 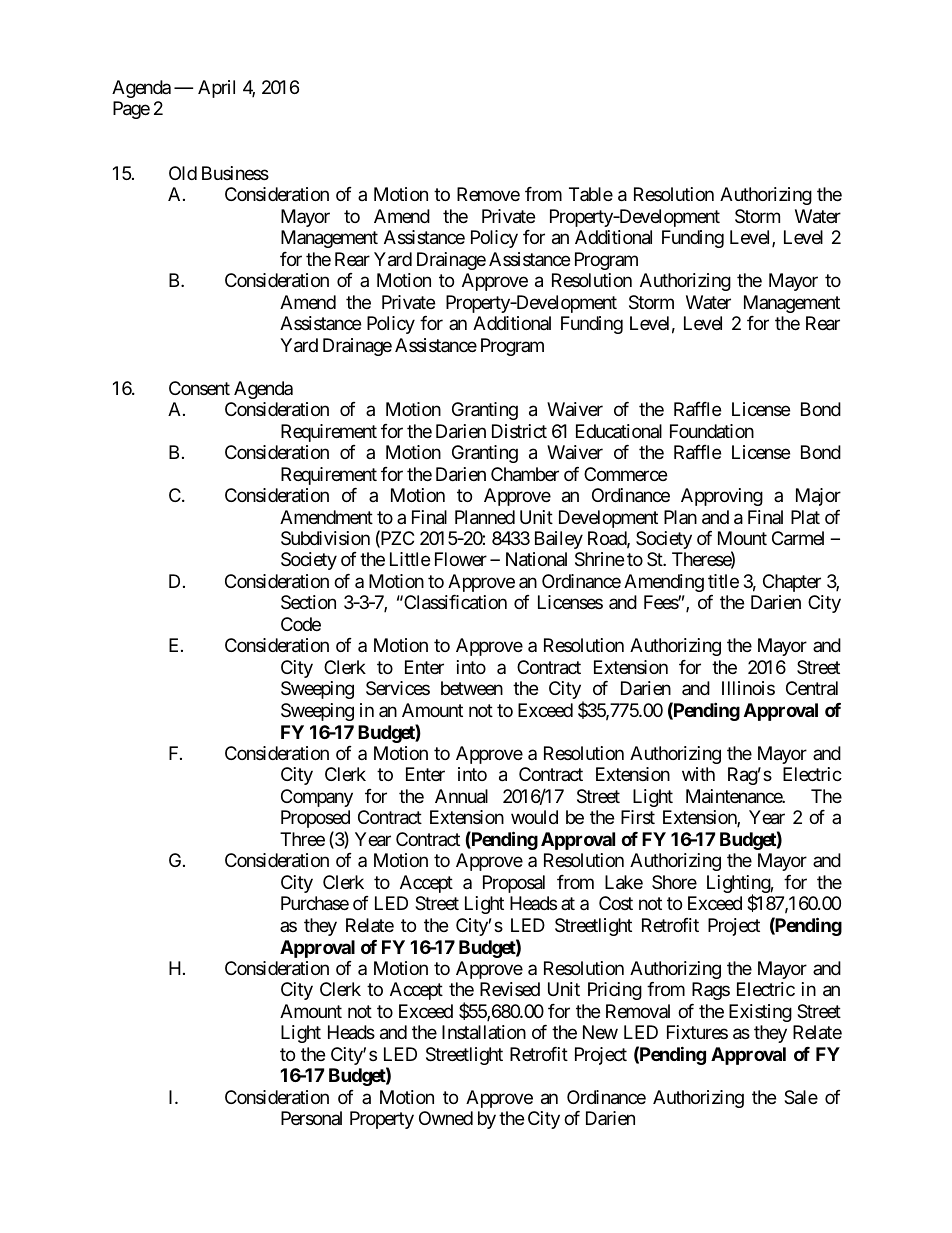 What do you see at coordinates (722, 497) in the screenshot?
I see `Approving` at bounding box center [722, 497].
